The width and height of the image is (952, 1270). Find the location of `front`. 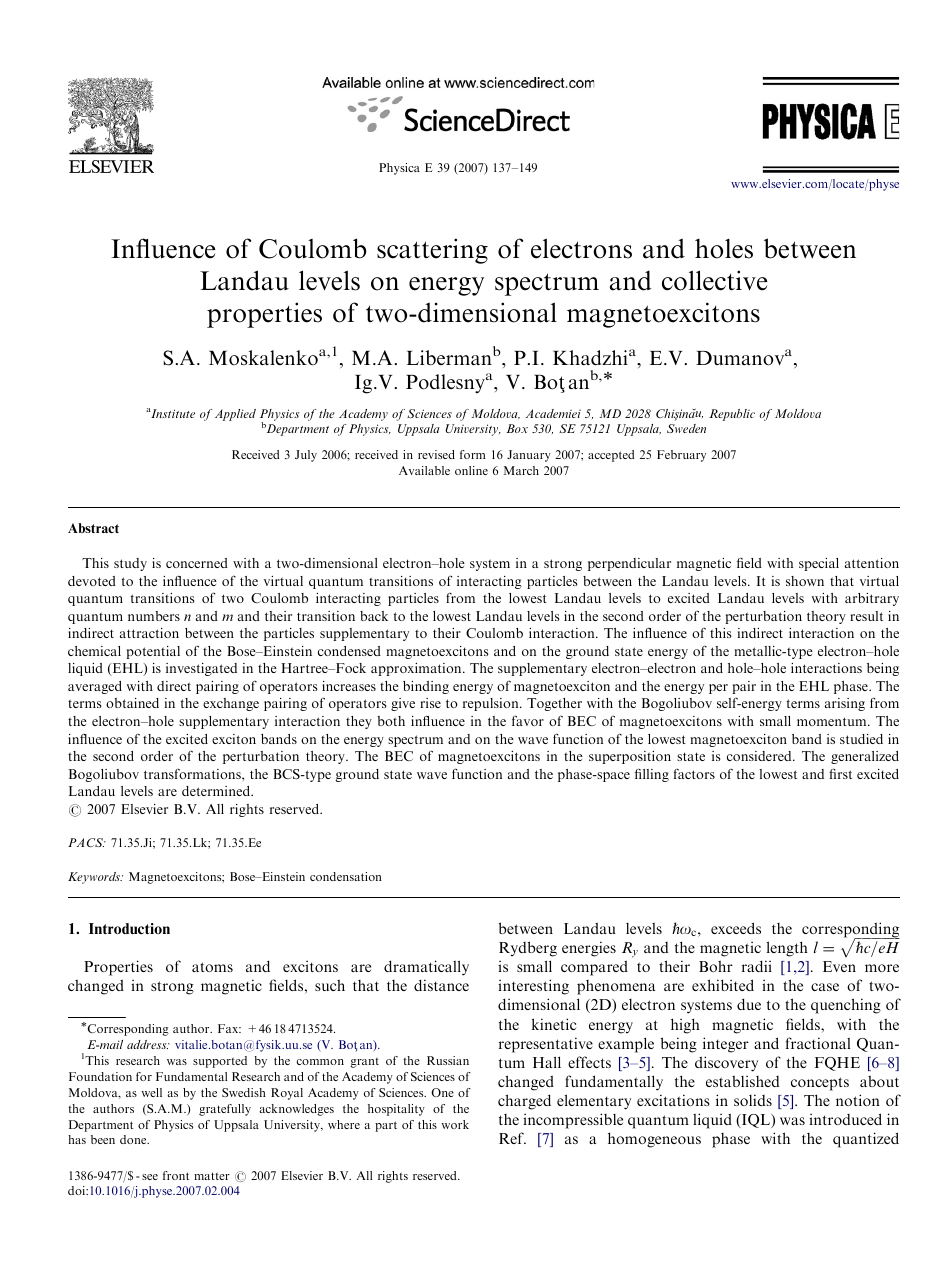

front is located at coordinates (176, 1175).
